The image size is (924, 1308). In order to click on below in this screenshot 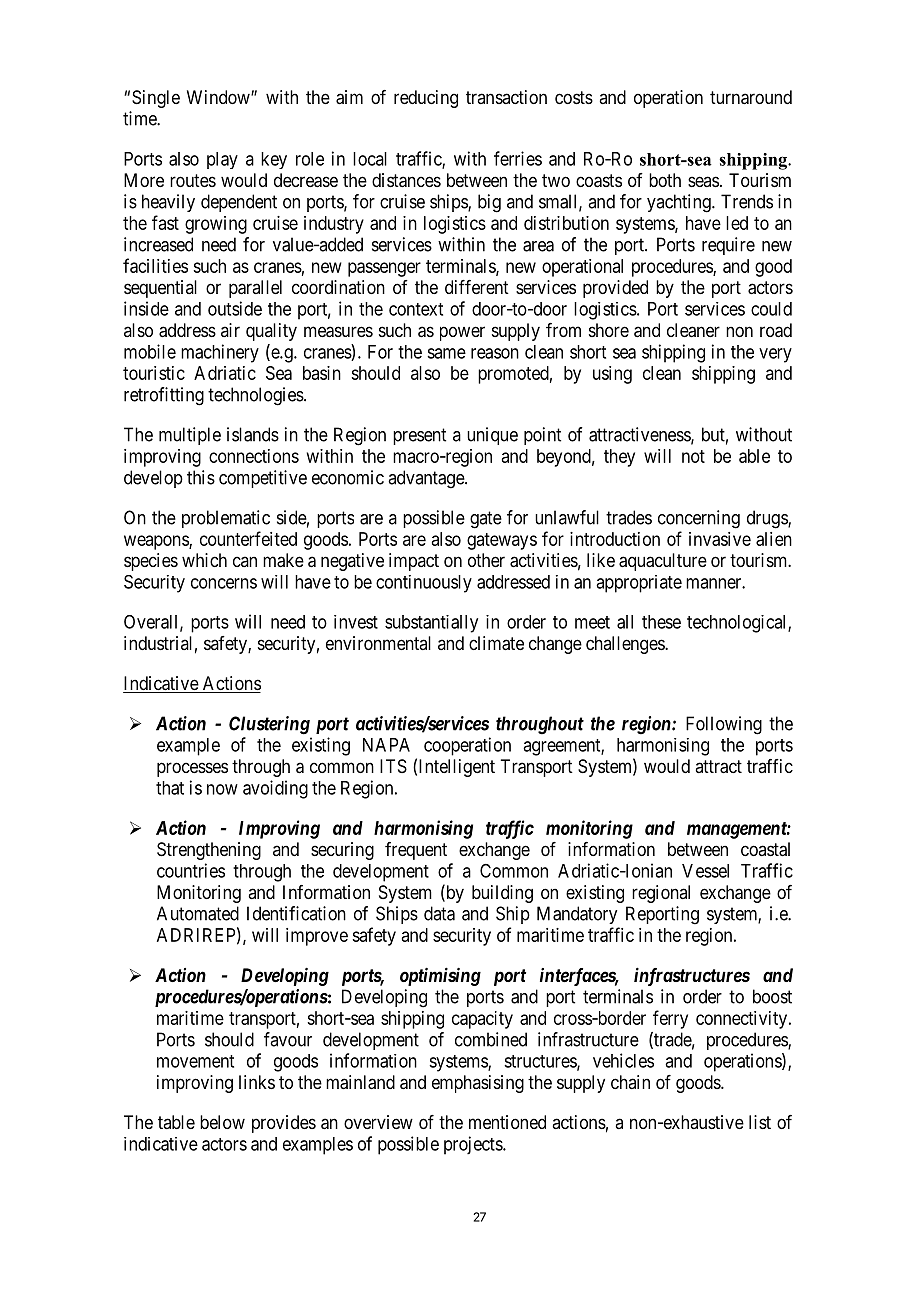, I will do `click(222, 1122)`.
